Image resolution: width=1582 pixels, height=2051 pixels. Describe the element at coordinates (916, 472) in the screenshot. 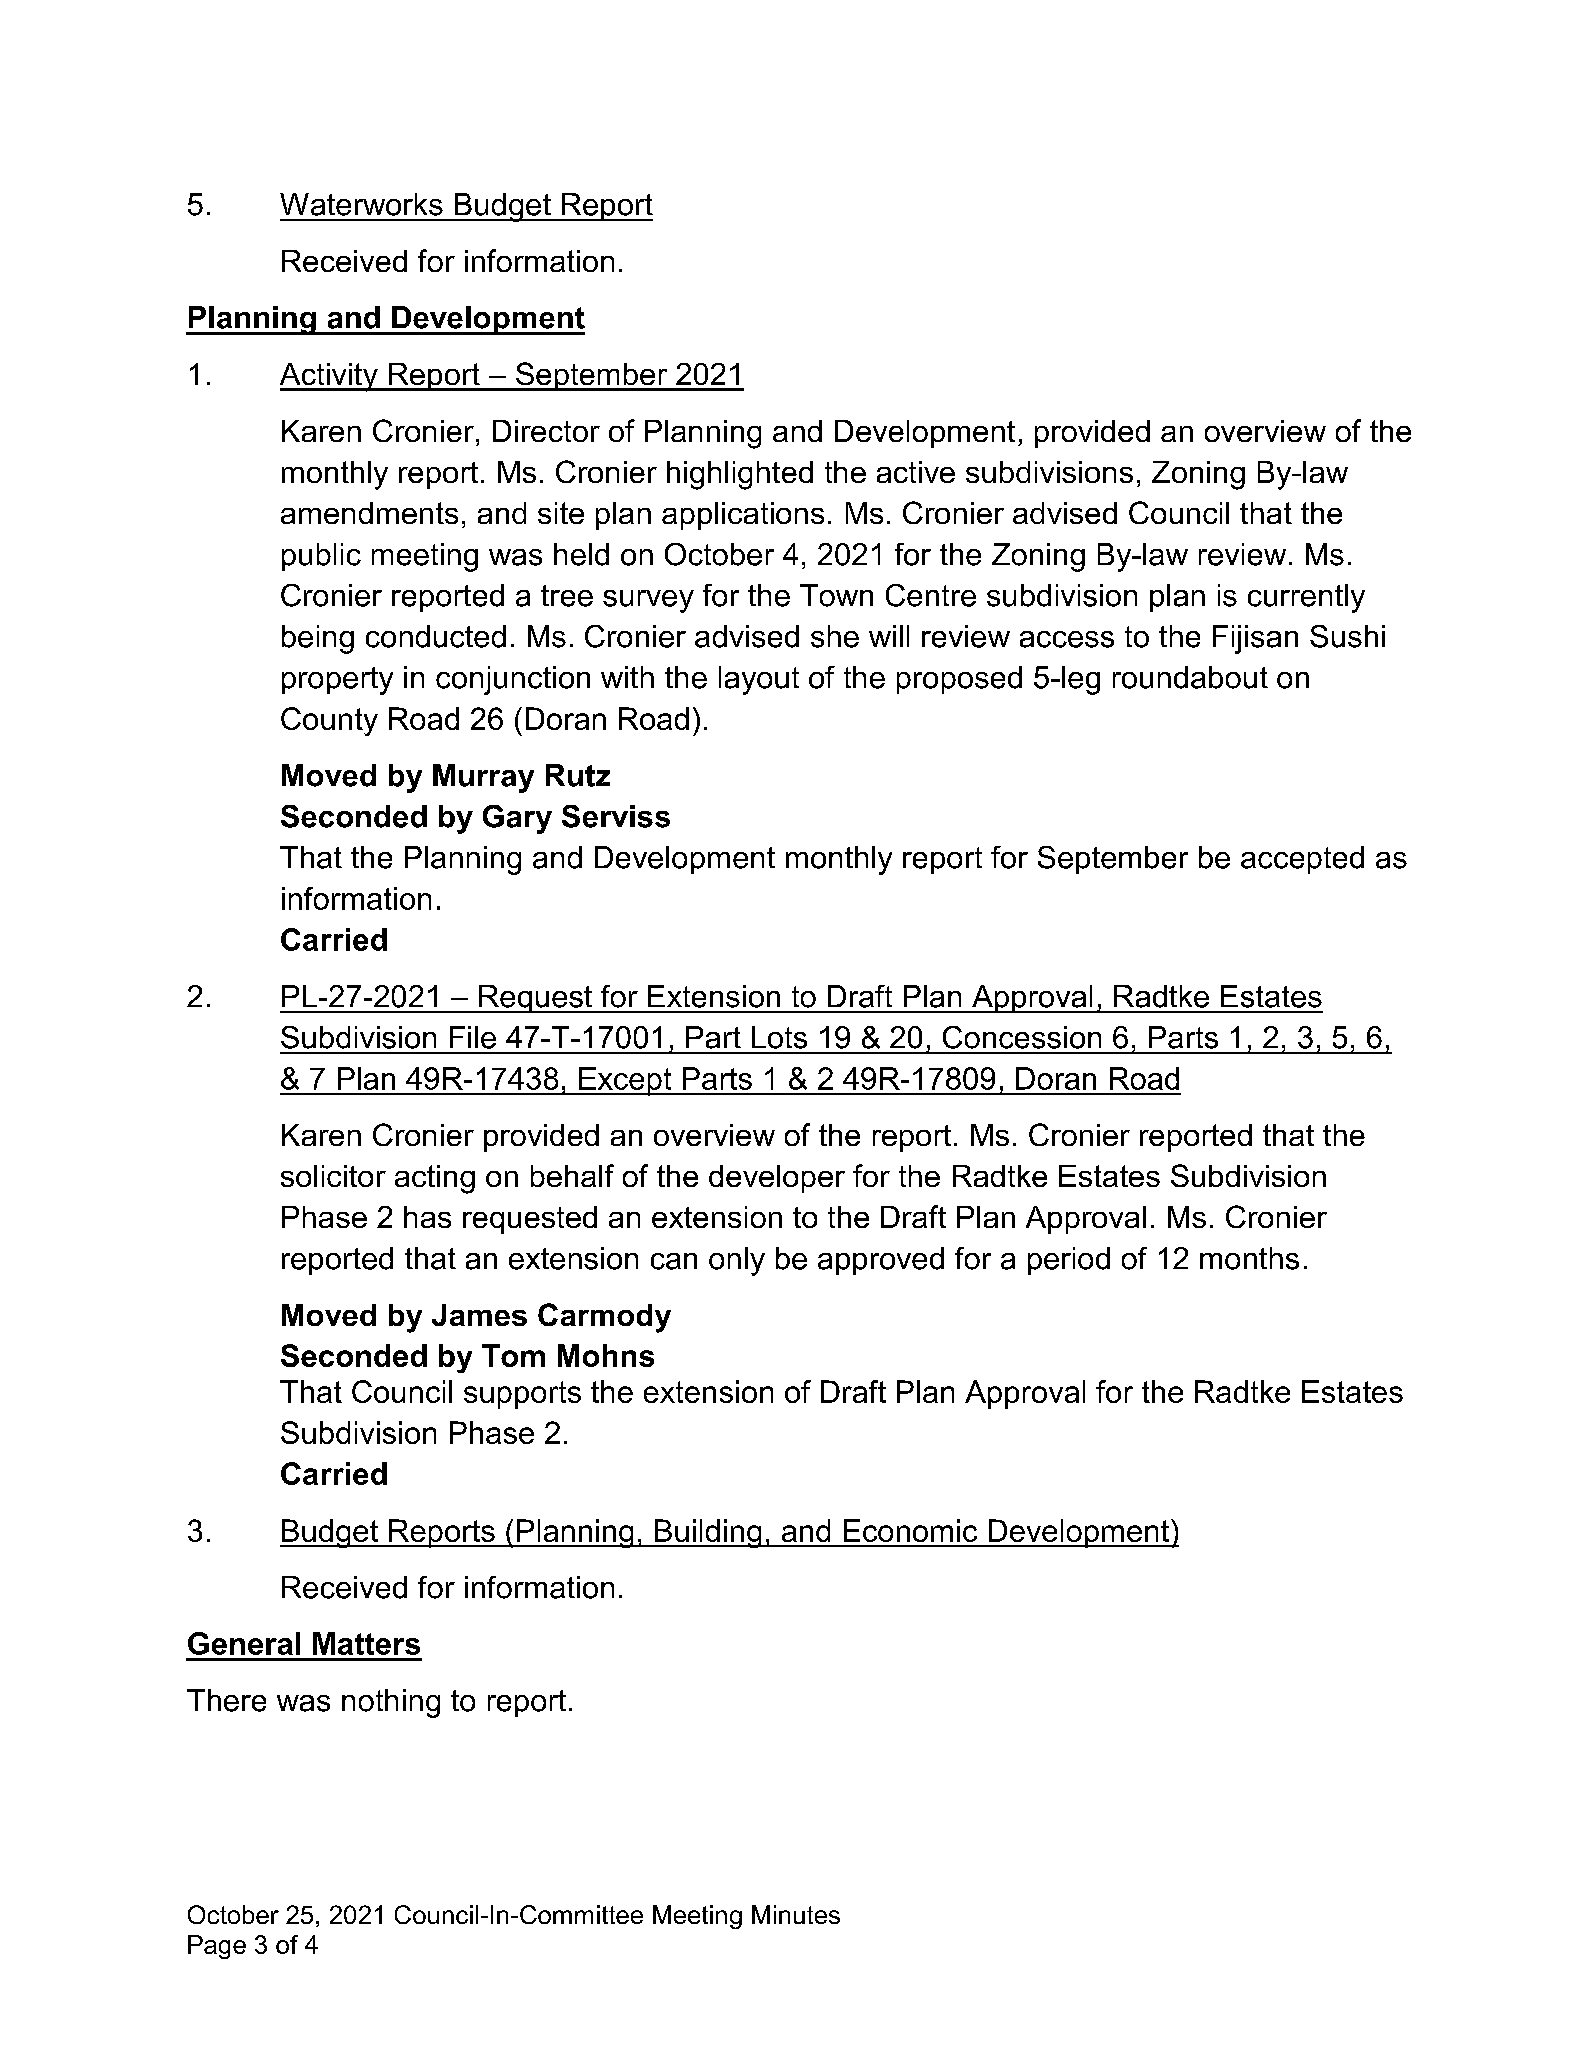

I see `active` at that location.
